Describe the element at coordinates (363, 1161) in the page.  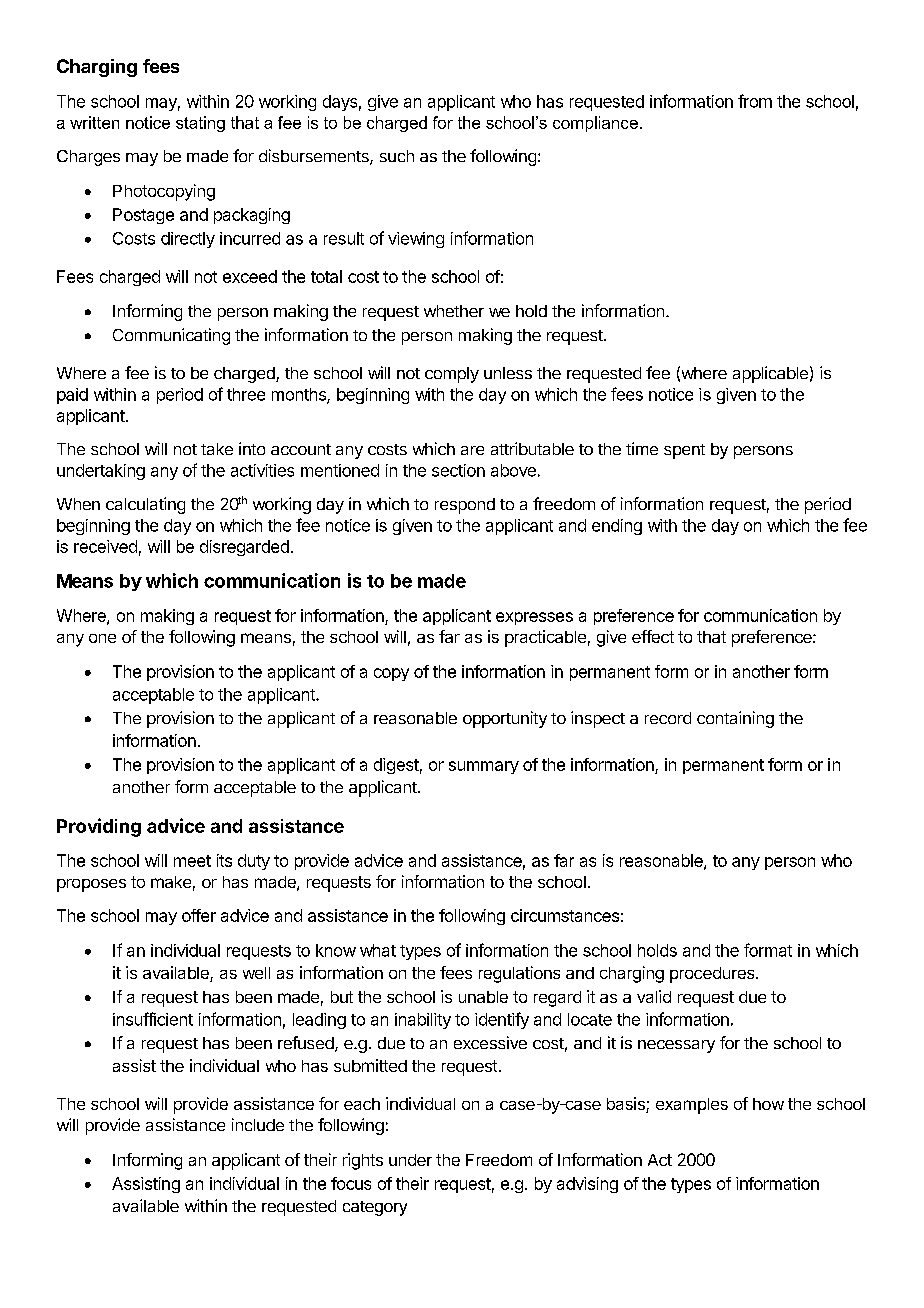
I see `rights` at that location.
